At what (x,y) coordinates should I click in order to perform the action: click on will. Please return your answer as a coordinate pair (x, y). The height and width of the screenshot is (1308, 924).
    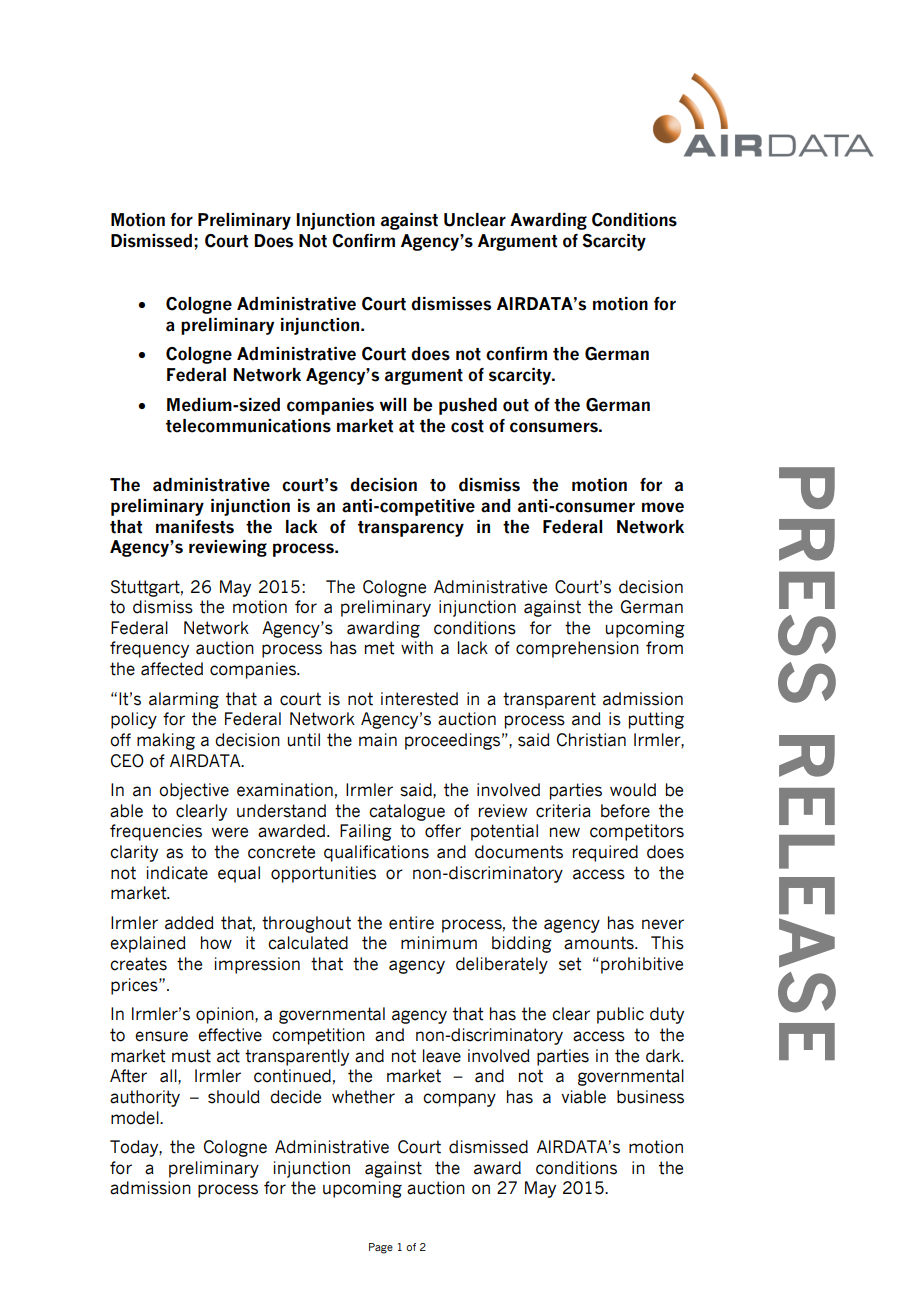
    Looking at the image, I should click on (393, 404).
